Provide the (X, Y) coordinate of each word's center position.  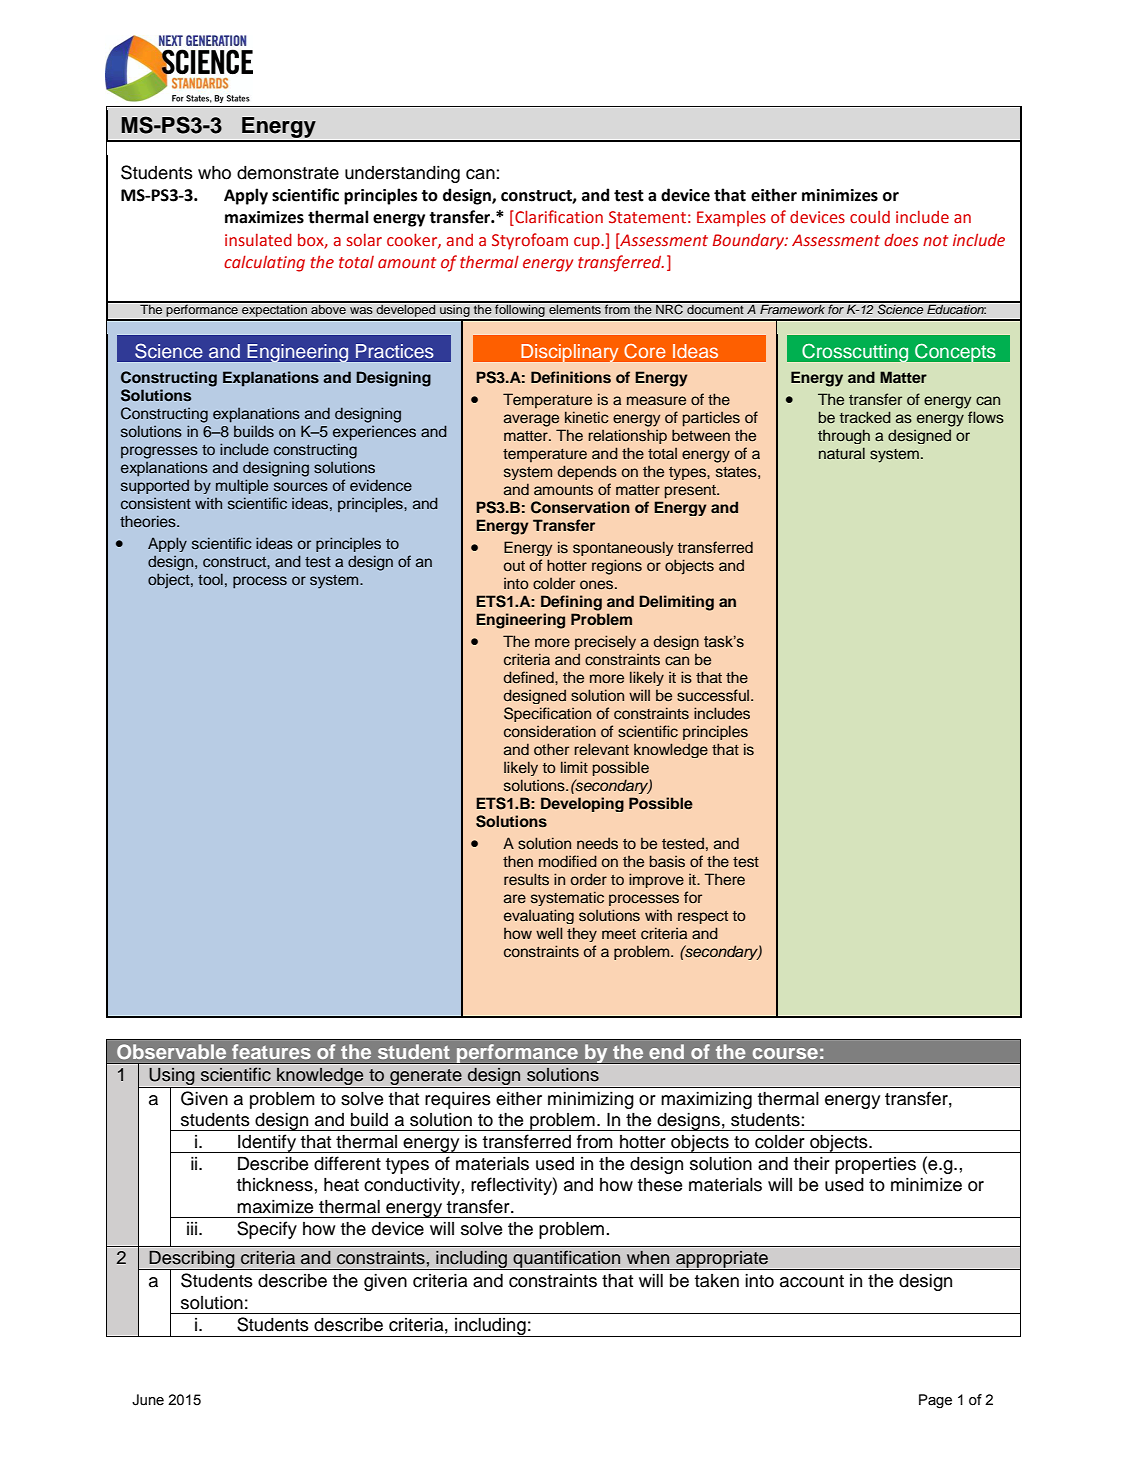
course (785, 1053)
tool (210, 579)
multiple (242, 486)
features (271, 1051)
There (724, 879)
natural (842, 453)
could (870, 217)
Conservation (580, 507)
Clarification (558, 218)
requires (458, 1100)
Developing (582, 804)
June (148, 1400)
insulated (258, 240)
